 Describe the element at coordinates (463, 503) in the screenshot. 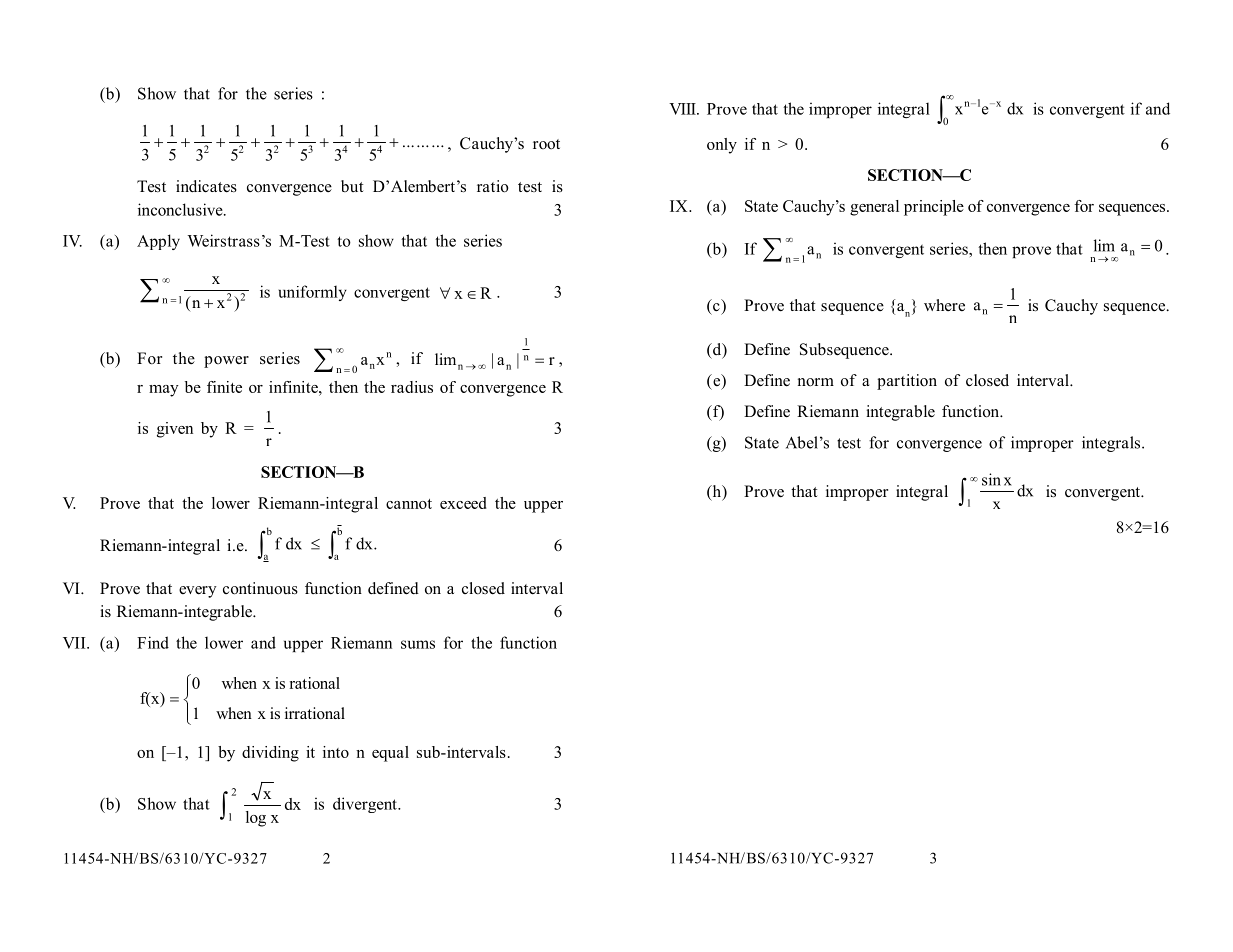

I see `exceed` at that location.
